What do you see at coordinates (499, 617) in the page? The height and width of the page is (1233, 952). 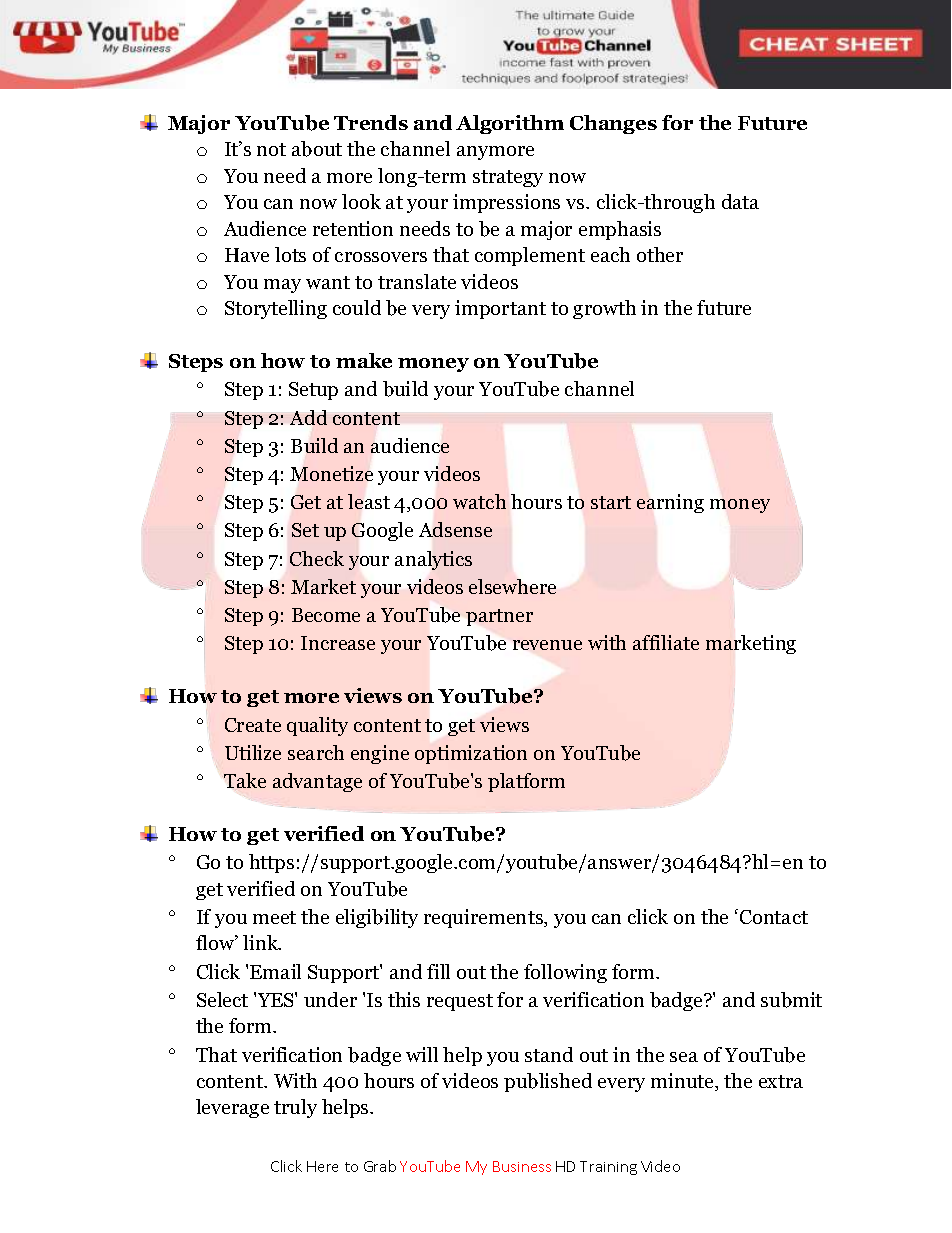 I see `partner` at bounding box center [499, 617].
